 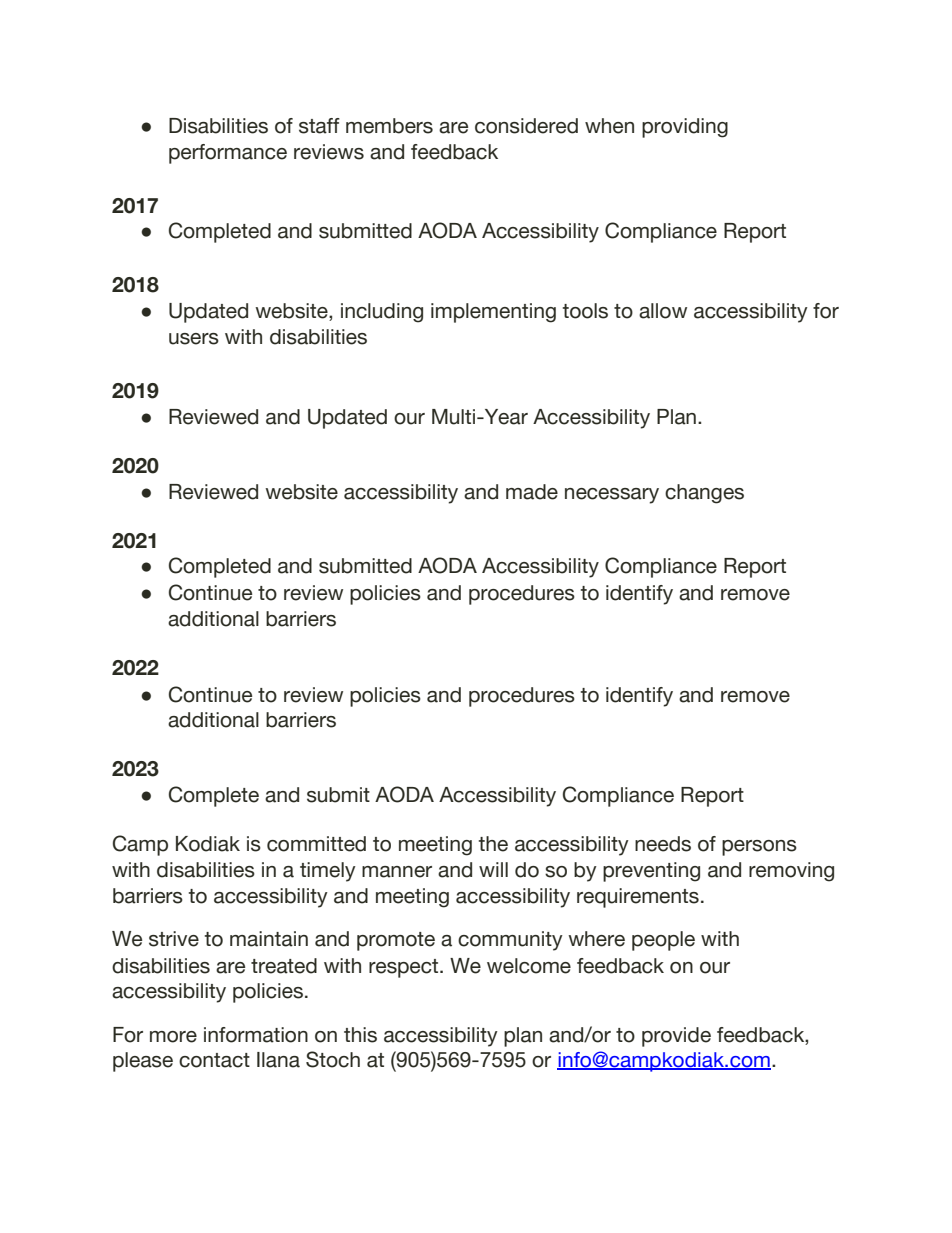 I want to click on contact, so click(x=214, y=1060).
